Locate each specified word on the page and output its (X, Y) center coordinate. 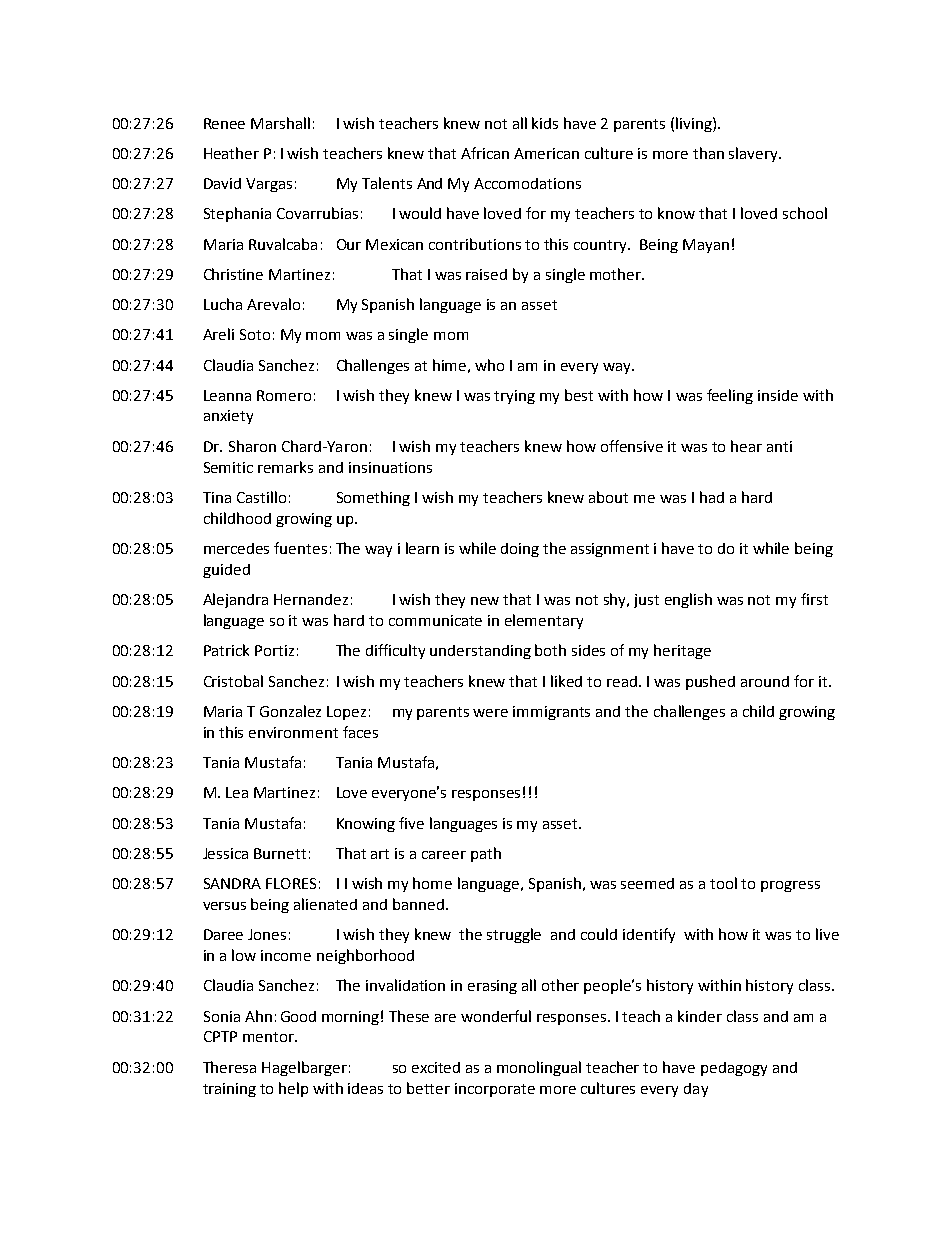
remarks (285, 467)
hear (746, 446)
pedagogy (734, 1069)
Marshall (280, 123)
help (293, 1089)
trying (514, 397)
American (546, 153)
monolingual (539, 1068)
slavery (754, 154)
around (765, 681)
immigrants (551, 713)
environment (293, 732)
